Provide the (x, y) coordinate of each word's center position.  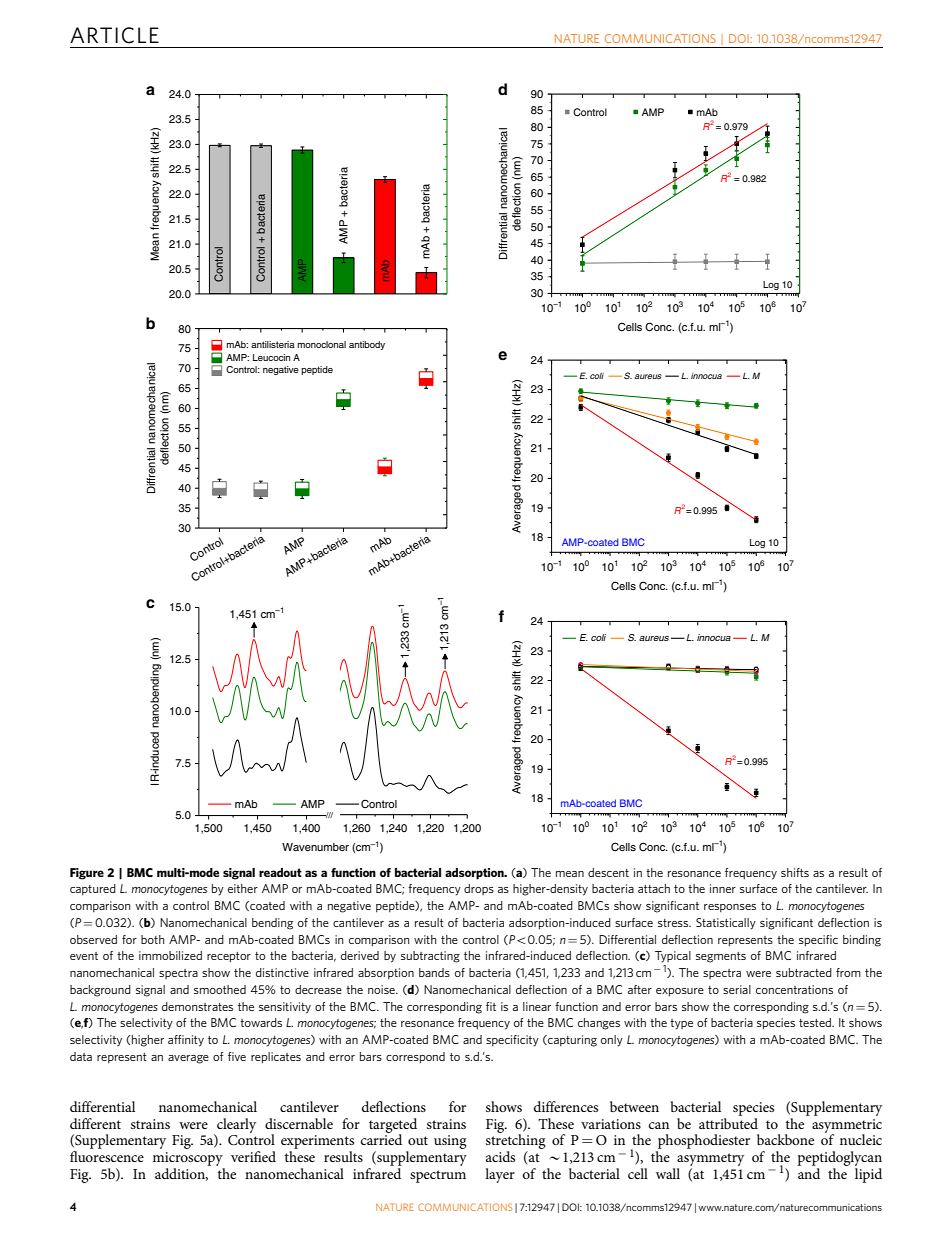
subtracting (430, 957)
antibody (367, 345)
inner (723, 888)
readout (280, 872)
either (243, 888)
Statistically (726, 924)
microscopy (188, 1159)
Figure (87, 874)
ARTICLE (114, 35)
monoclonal (322, 344)
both (152, 939)
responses (730, 908)
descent (608, 872)
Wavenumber (315, 847)
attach (654, 888)
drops (479, 889)
